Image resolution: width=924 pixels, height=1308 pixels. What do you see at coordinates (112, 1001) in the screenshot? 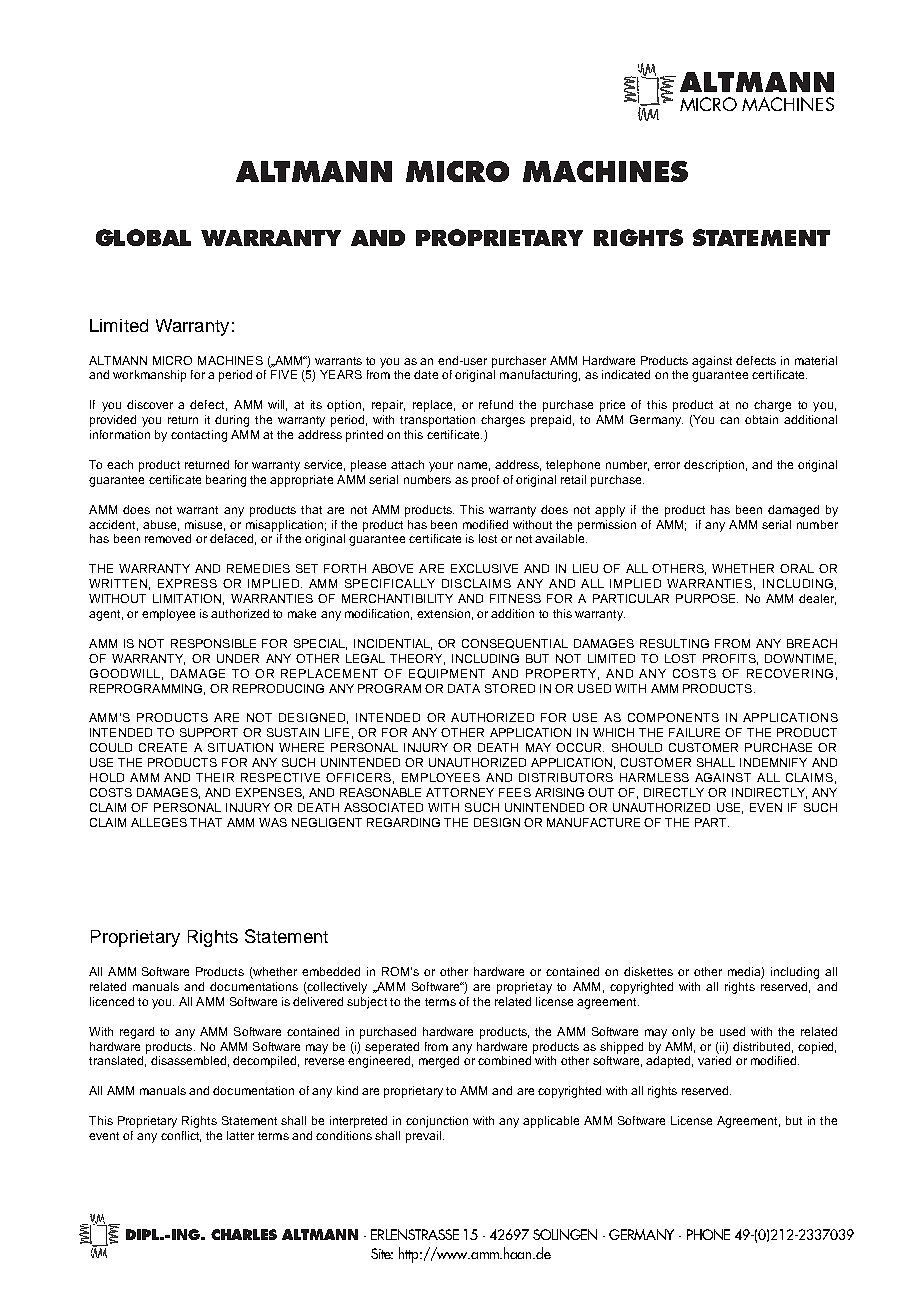
I see `licenced` at bounding box center [112, 1001].
